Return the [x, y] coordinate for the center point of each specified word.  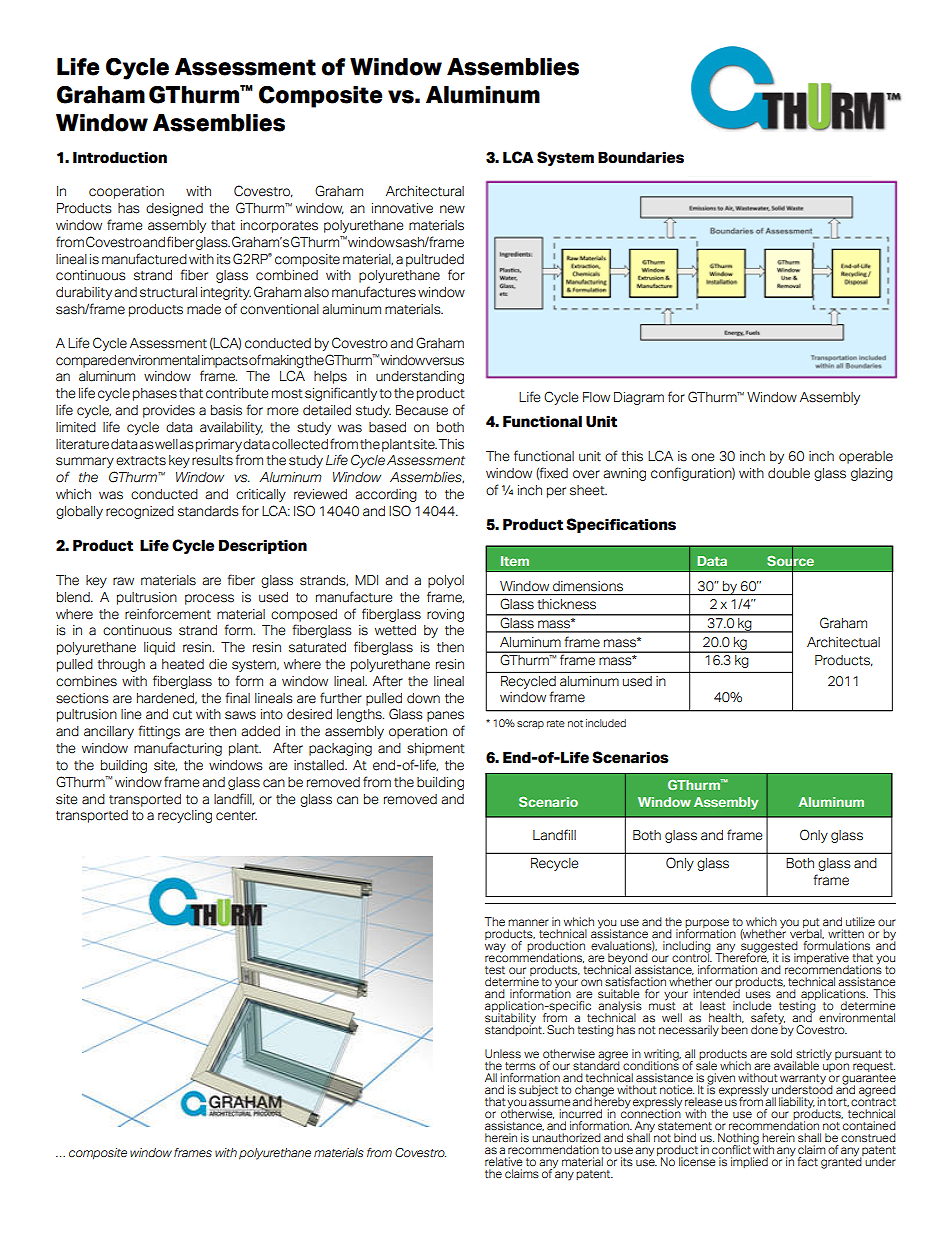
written [846, 933]
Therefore [742, 957]
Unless [503, 1053]
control [691, 956]
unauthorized [566, 1137]
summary [85, 462]
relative [504, 1161]
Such [560, 1029]
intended [716, 992]
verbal [807, 933]
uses [758, 994]
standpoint [514, 1029]
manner [528, 922]
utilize [860, 921]
